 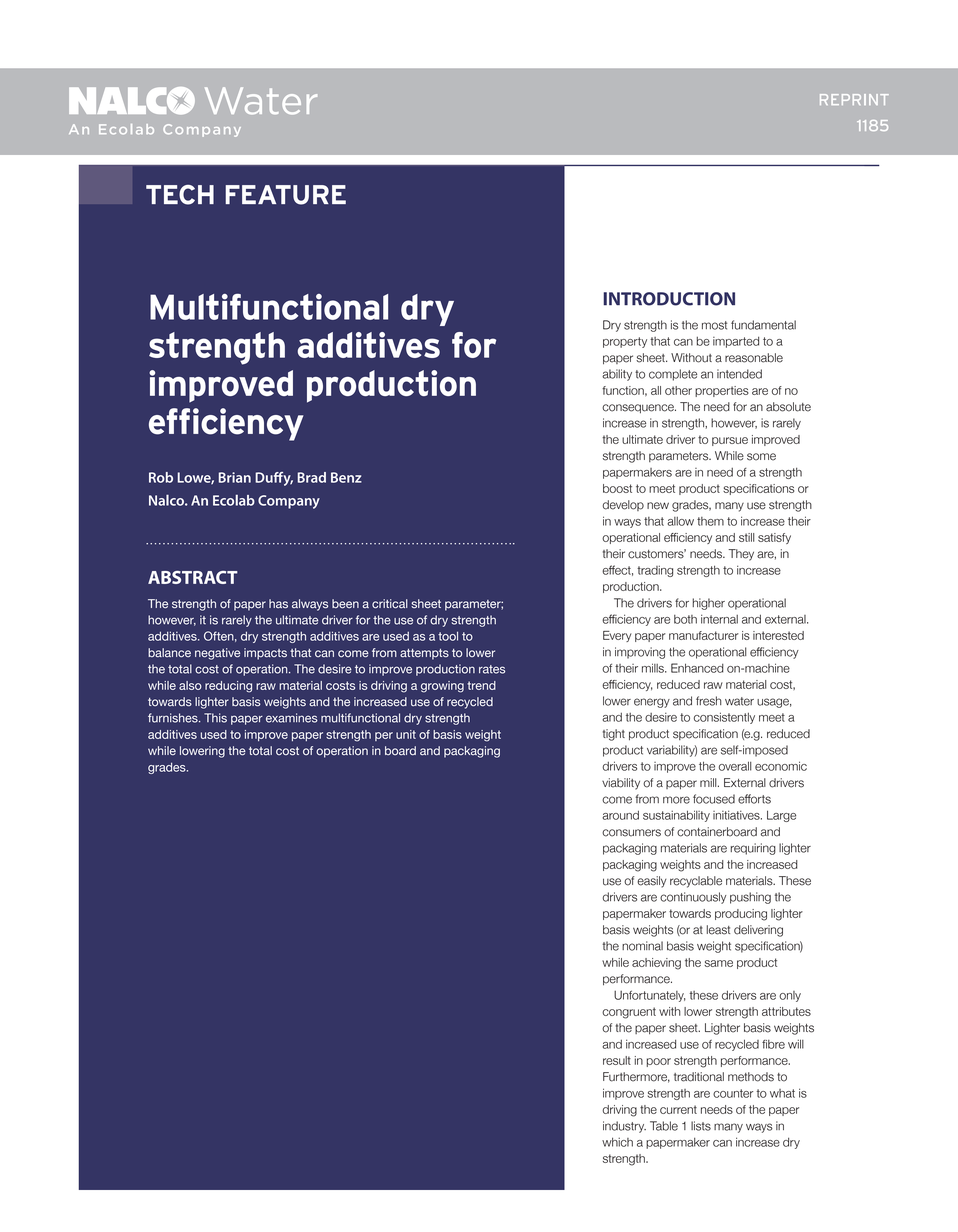 I want to click on interested, so click(x=778, y=635).
